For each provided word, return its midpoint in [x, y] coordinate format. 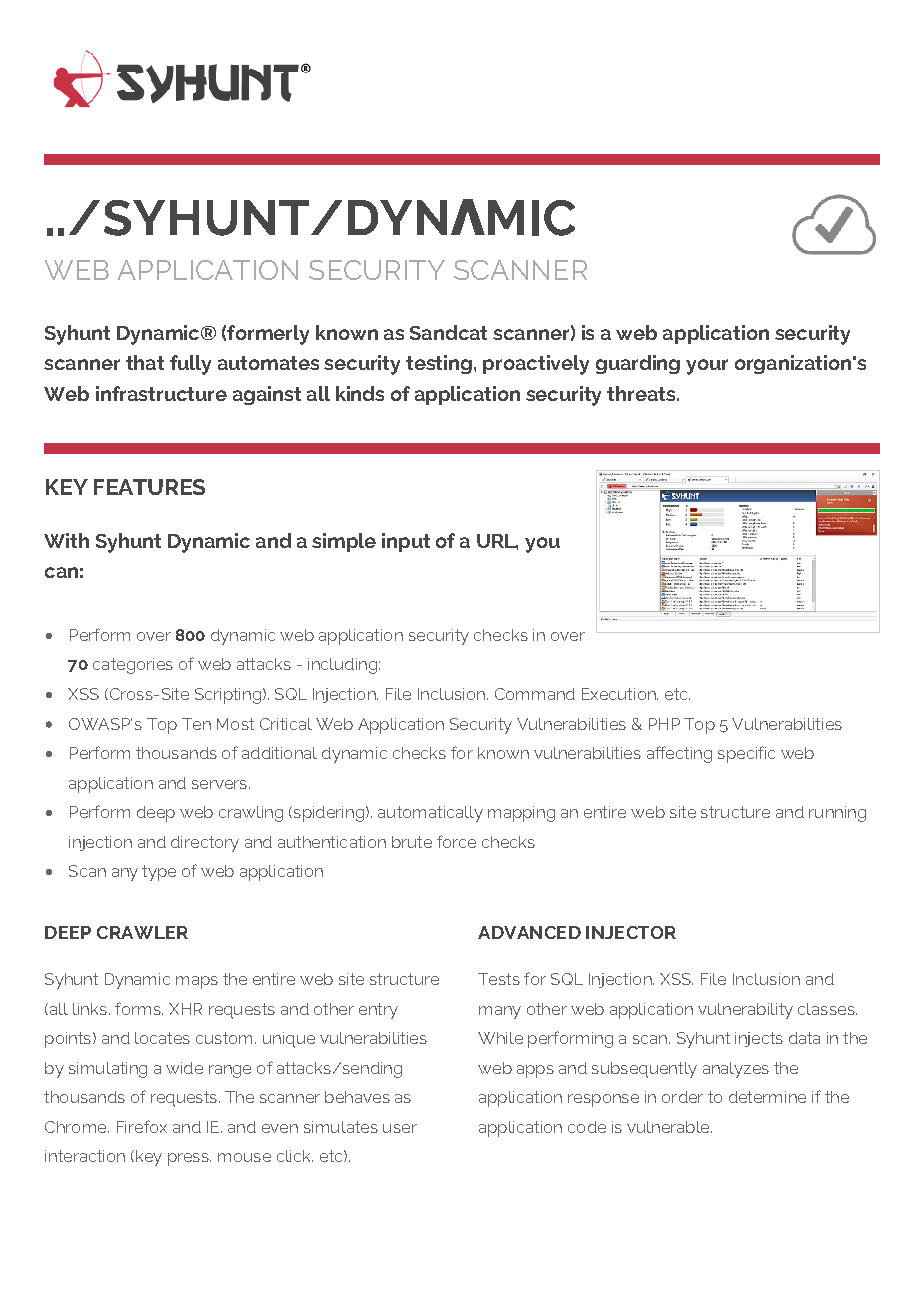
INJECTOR [631, 932]
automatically [430, 814]
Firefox [142, 1126]
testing [439, 364]
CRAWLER [142, 932]
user [400, 1128]
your [707, 367]
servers [221, 784]
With [66, 540]
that [145, 362]
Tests [499, 979]
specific [746, 754]
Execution [620, 694]
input [406, 542]
